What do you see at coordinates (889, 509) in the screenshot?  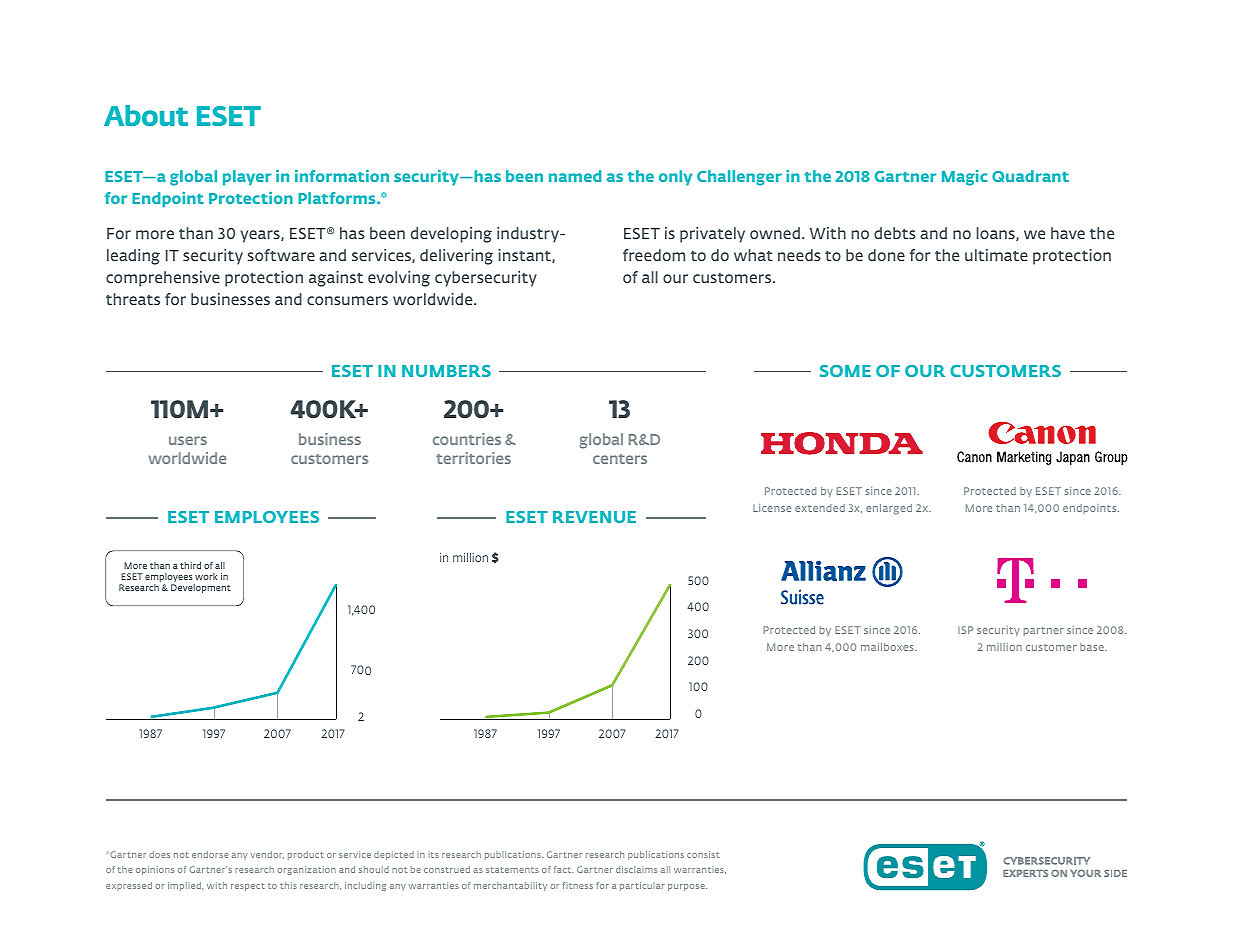 I see `enlarged` at bounding box center [889, 509].
